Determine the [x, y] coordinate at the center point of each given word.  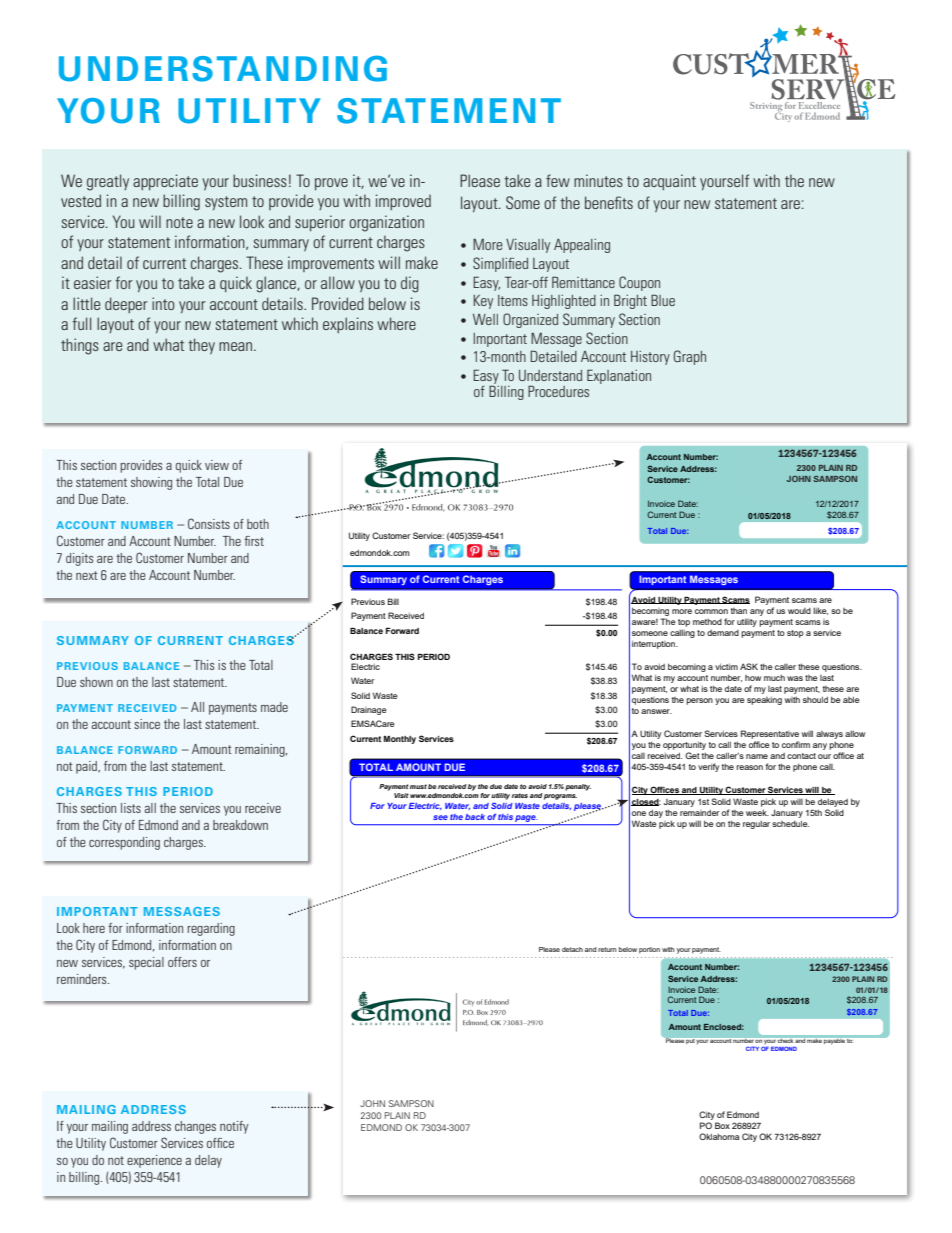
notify [234, 1127]
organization [386, 223]
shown [96, 682]
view [217, 465]
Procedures [558, 391]
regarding [211, 929]
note [179, 222]
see [440, 817]
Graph [690, 357]
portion [649, 950]
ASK [749, 666]
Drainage [369, 710]
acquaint [669, 182]
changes [195, 1127]
